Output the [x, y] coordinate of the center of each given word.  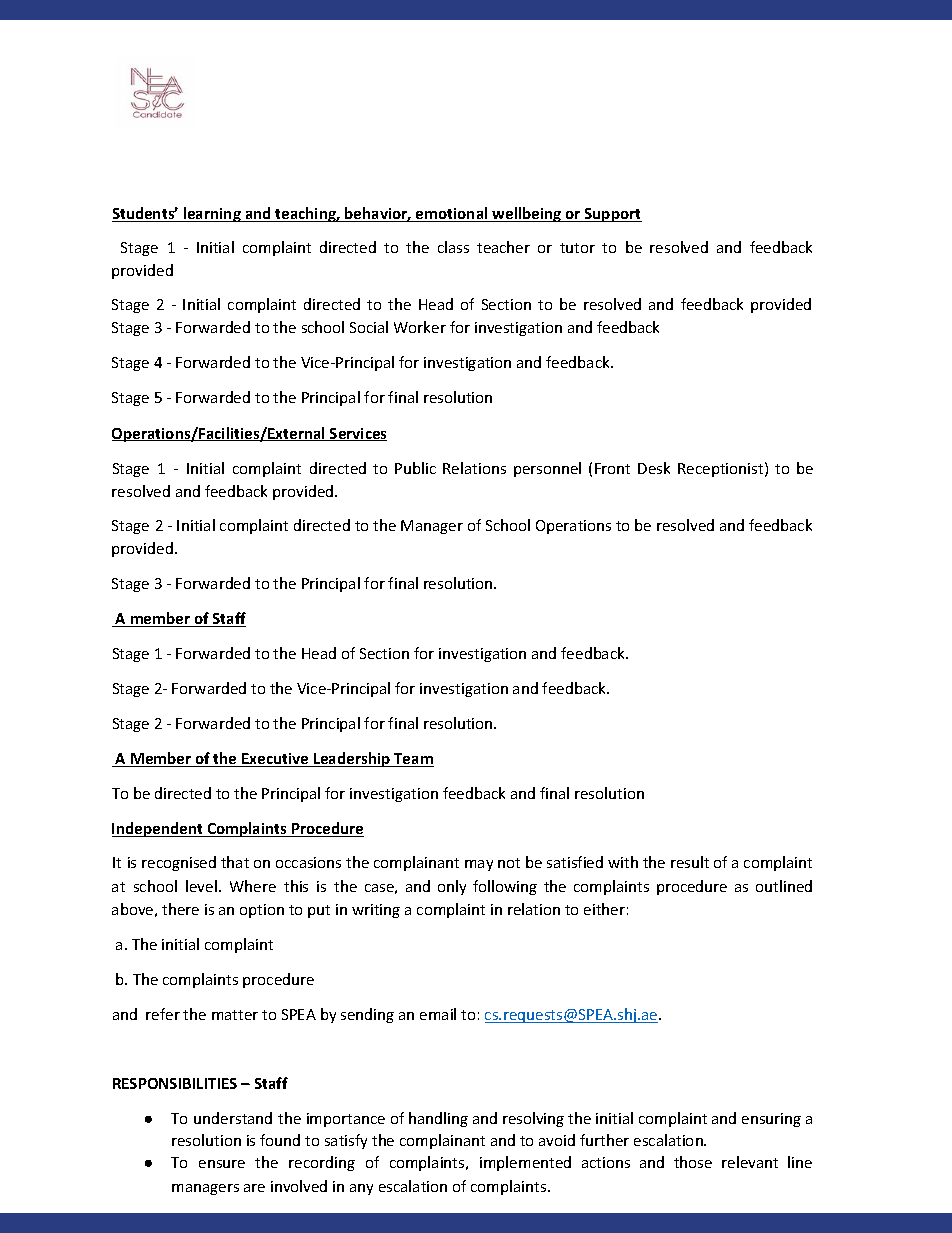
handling [438, 1119]
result [690, 862]
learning [212, 214]
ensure [222, 1164]
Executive [275, 760]
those [693, 1162]
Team [413, 760]
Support [612, 215]
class [453, 247]
